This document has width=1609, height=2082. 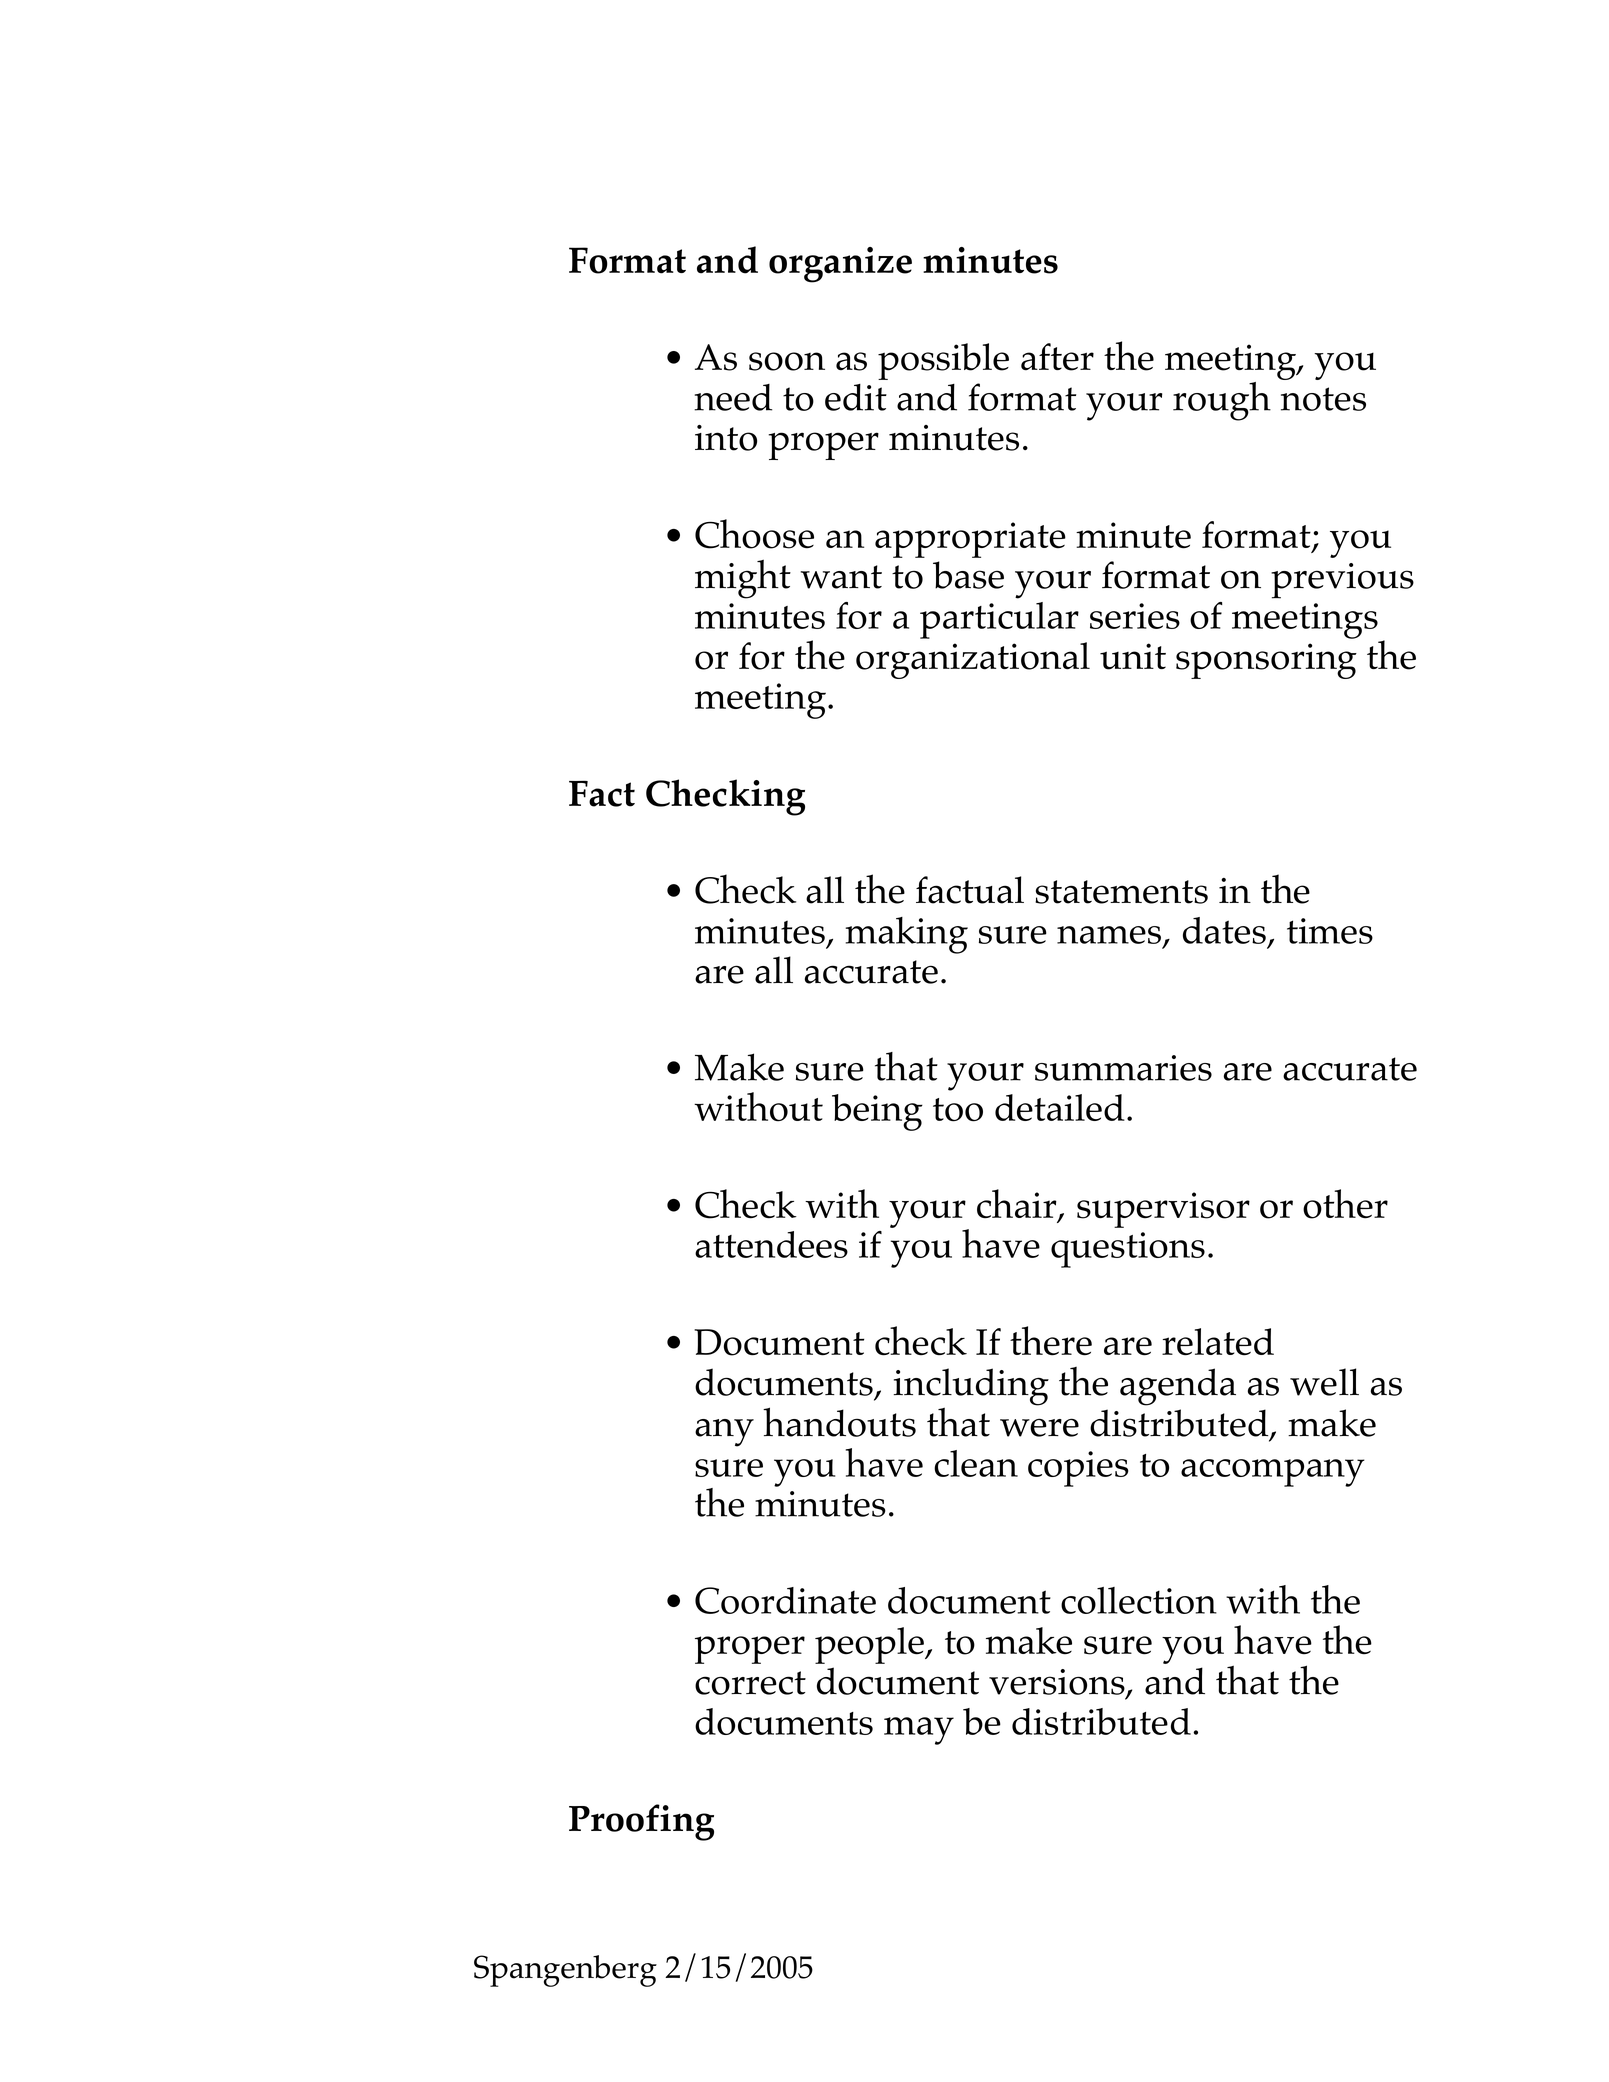 What do you see at coordinates (943, 361) in the document?
I see `possible` at bounding box center [943, 361].
